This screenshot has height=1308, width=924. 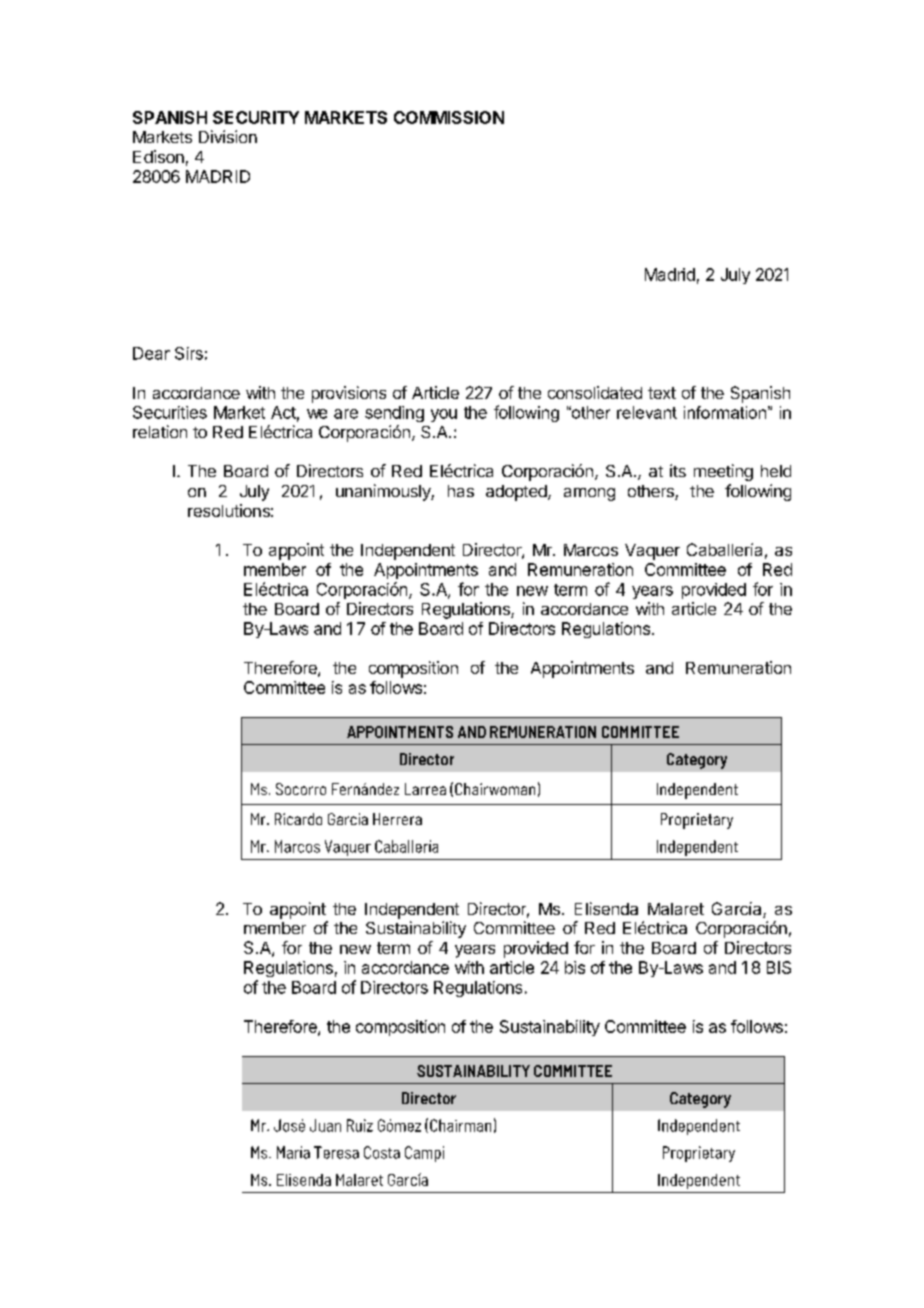 I want to click on Ricardo, so click(x=298, y=819).
